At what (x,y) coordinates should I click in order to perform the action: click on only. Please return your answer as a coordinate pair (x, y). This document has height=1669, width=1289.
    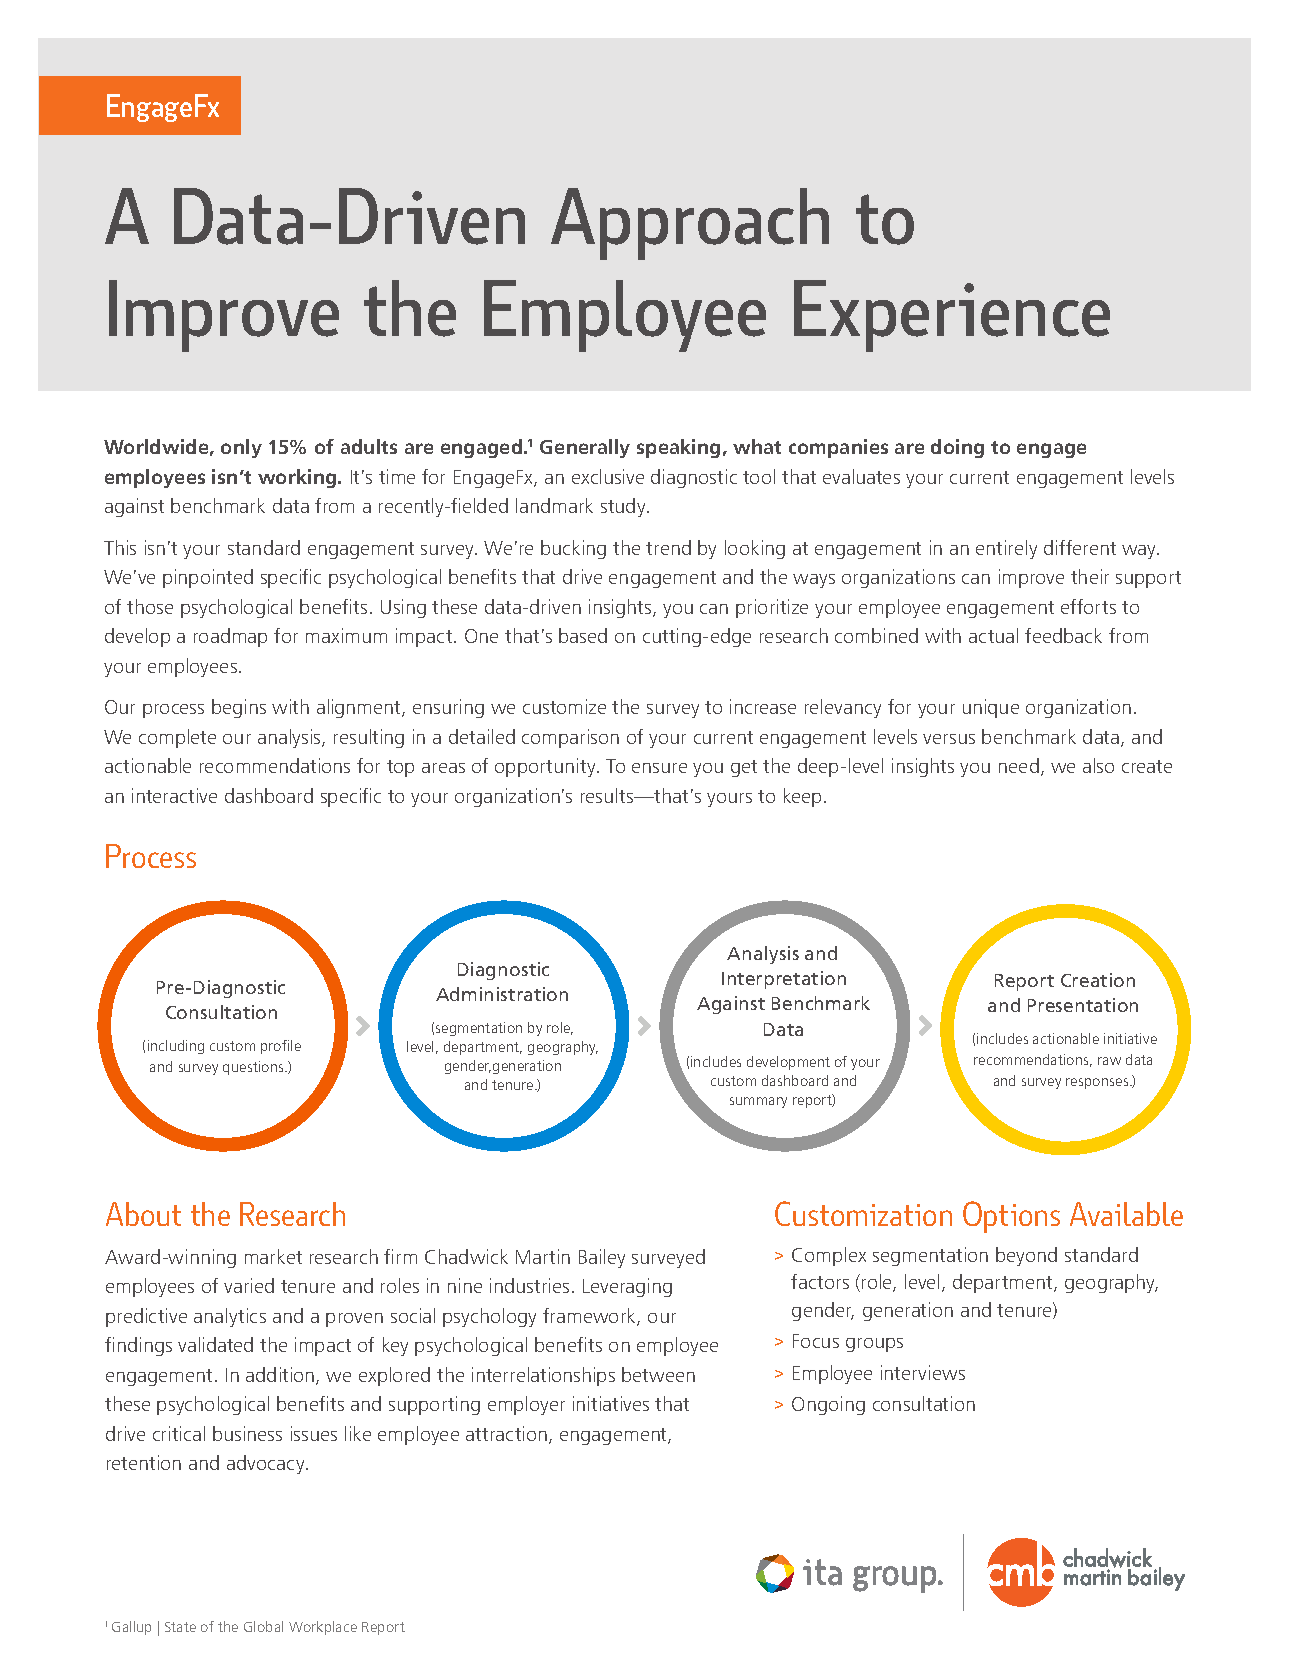
    Looking at the image, I should click on (241, 448).
